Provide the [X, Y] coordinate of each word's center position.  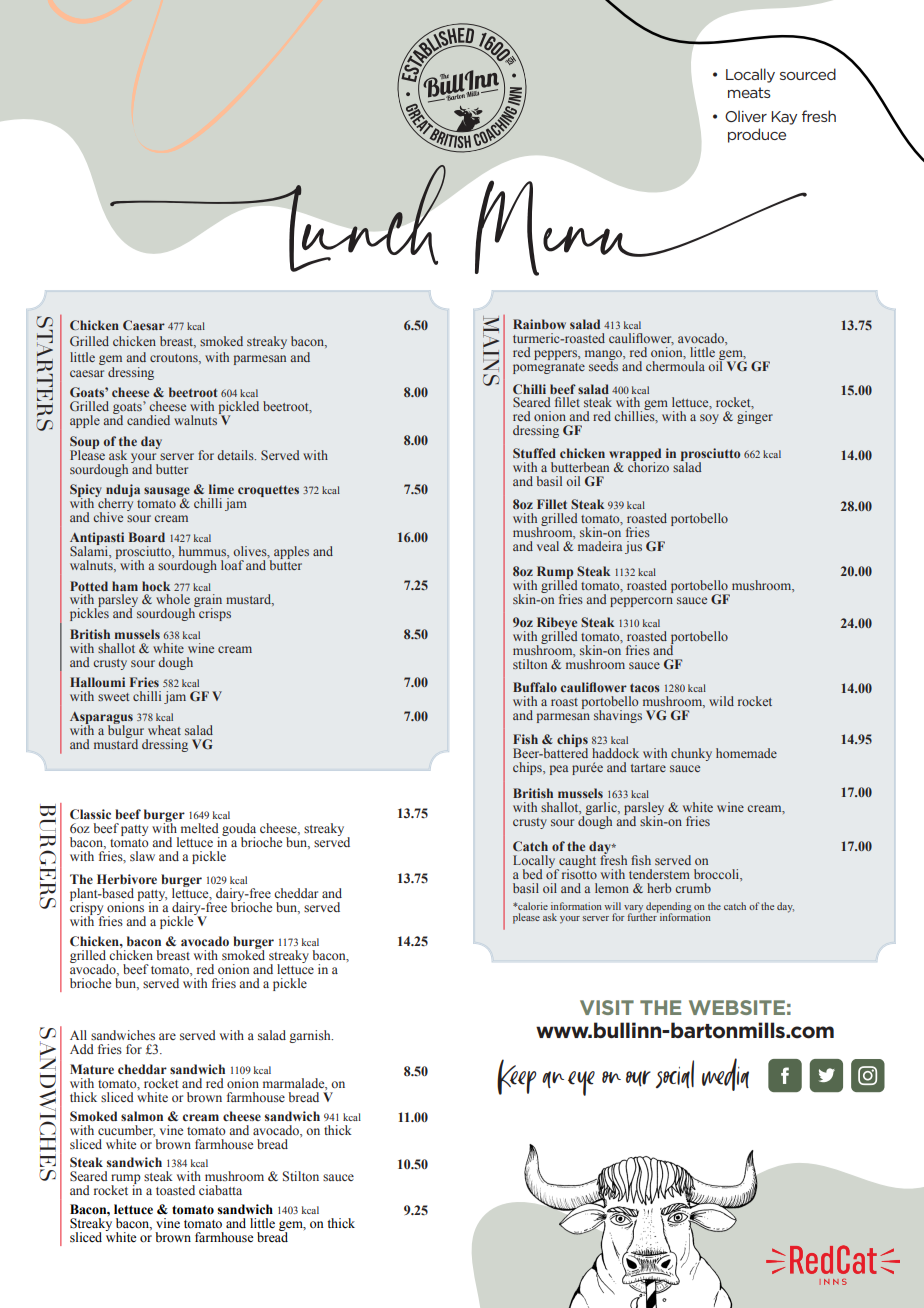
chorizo [648, 466]
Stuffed [534, 453]
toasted [175, 1190]
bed [533, 874]
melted [200, 828]
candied [148, 420]
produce [757, 135]
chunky [691, 754]
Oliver [746, 116]
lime [221, 489]
